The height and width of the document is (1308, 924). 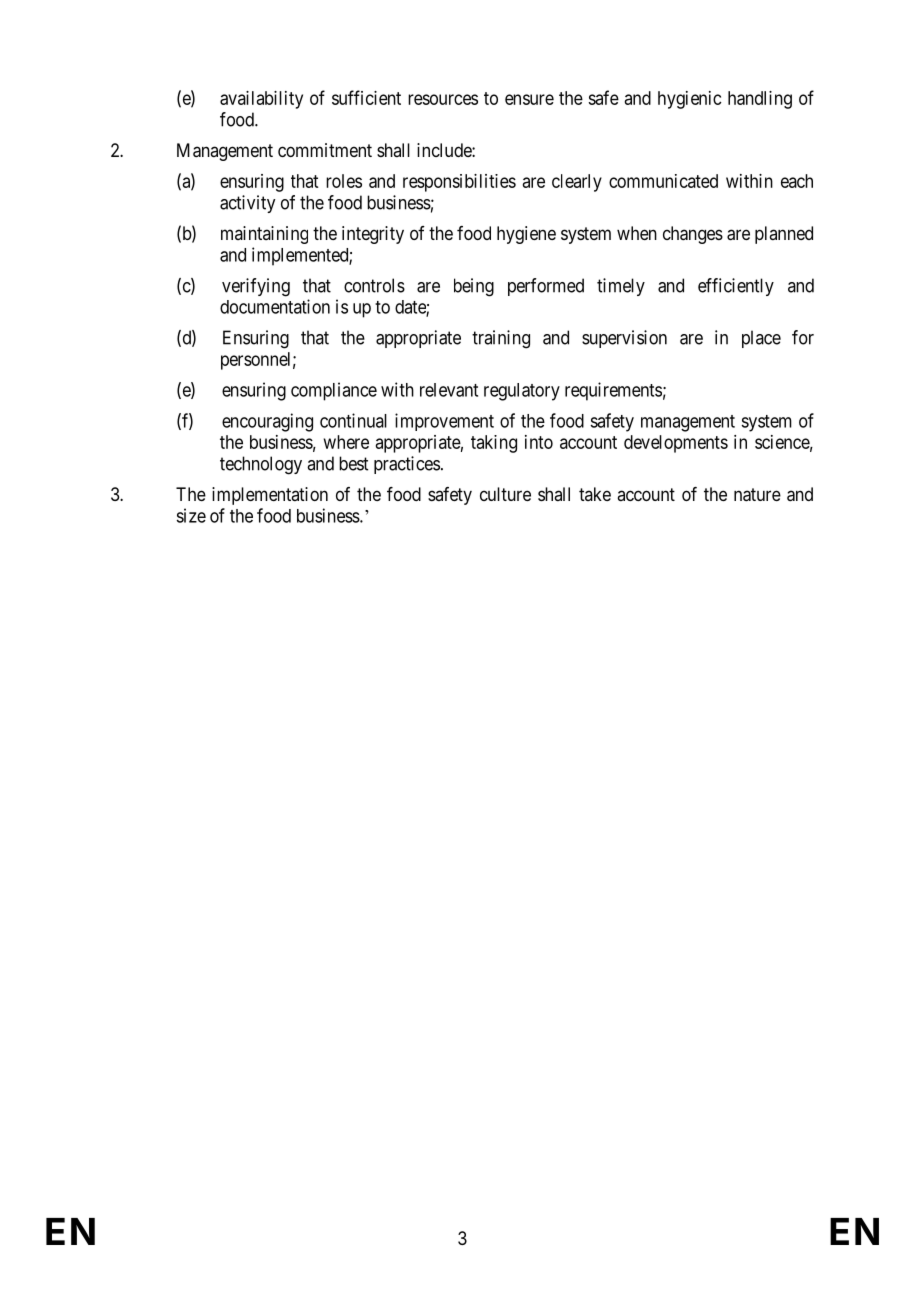 I want to click on maintaining, so click(x=264, y=235).
